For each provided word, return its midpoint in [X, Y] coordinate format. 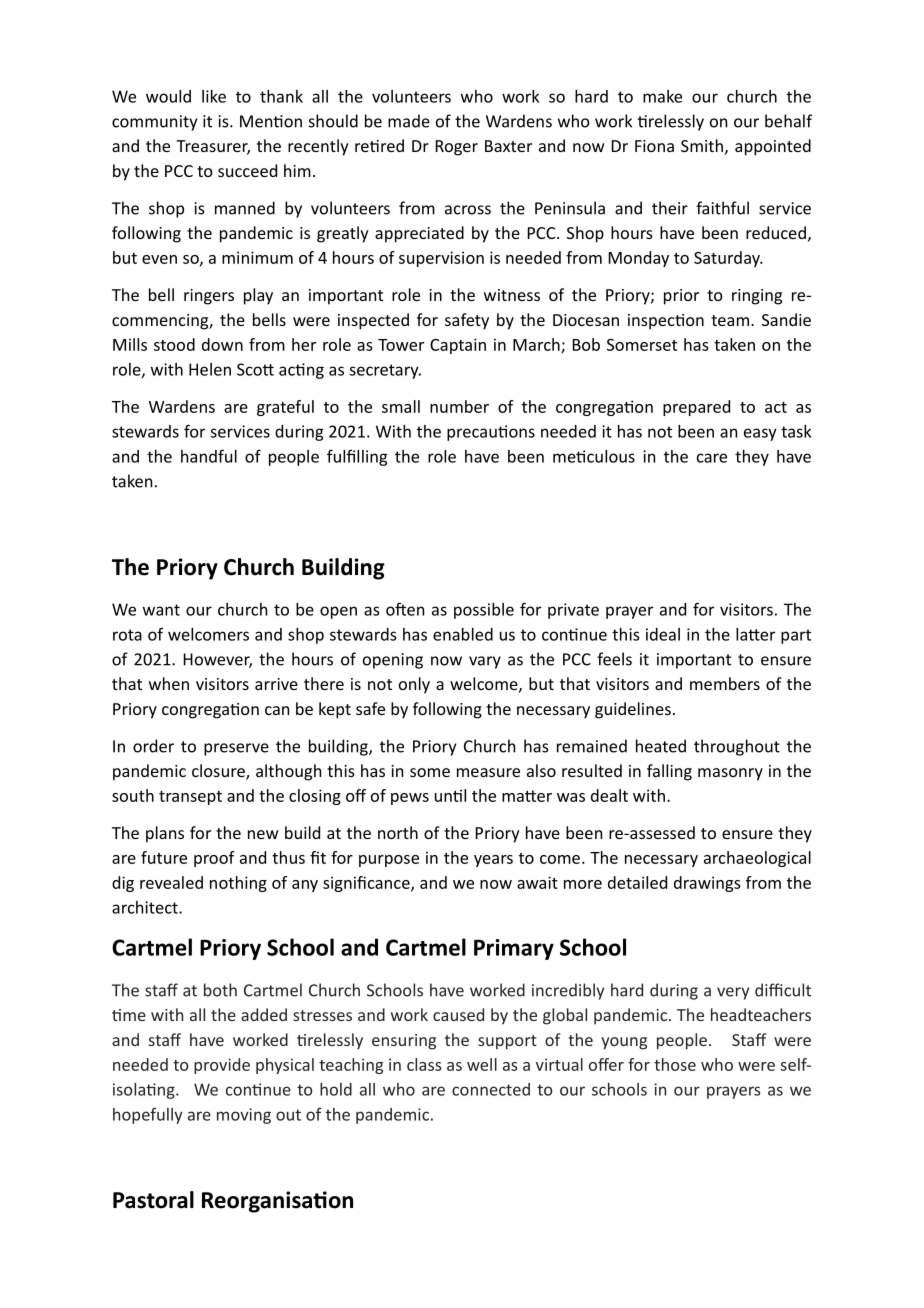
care [712, 458]
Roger [457, 148]
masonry [730, 774]
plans [165, 834]
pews [410, 799]
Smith [702, 145]
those [675, 1064]
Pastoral [153, 1200]
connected [491, 1089]
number [459, 406]
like [214, 96]
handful [209, 456]
